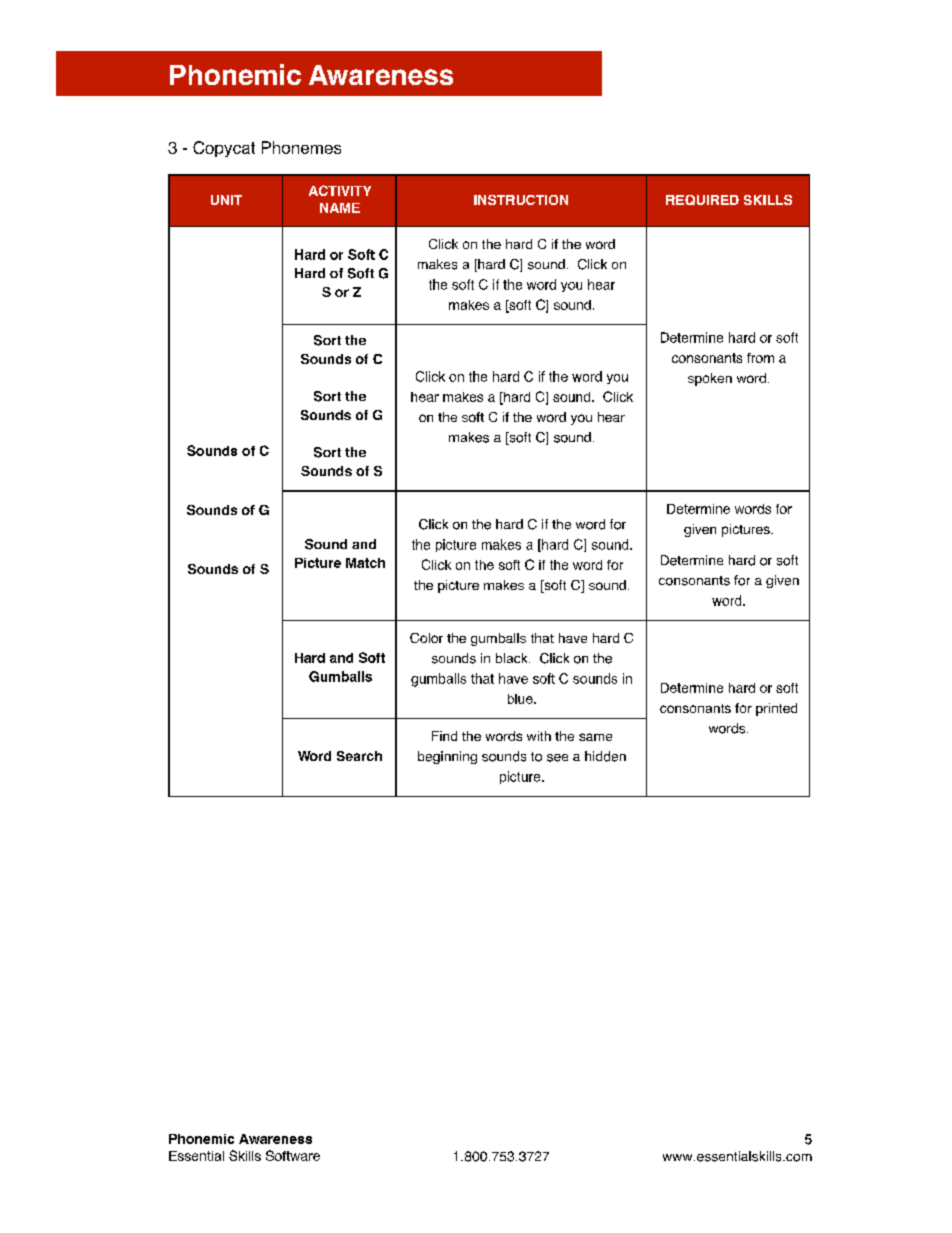 The image size is (952, 1233). Describe the element at coordinates (760, 358) in the screenshot. I see `from` at that location.
